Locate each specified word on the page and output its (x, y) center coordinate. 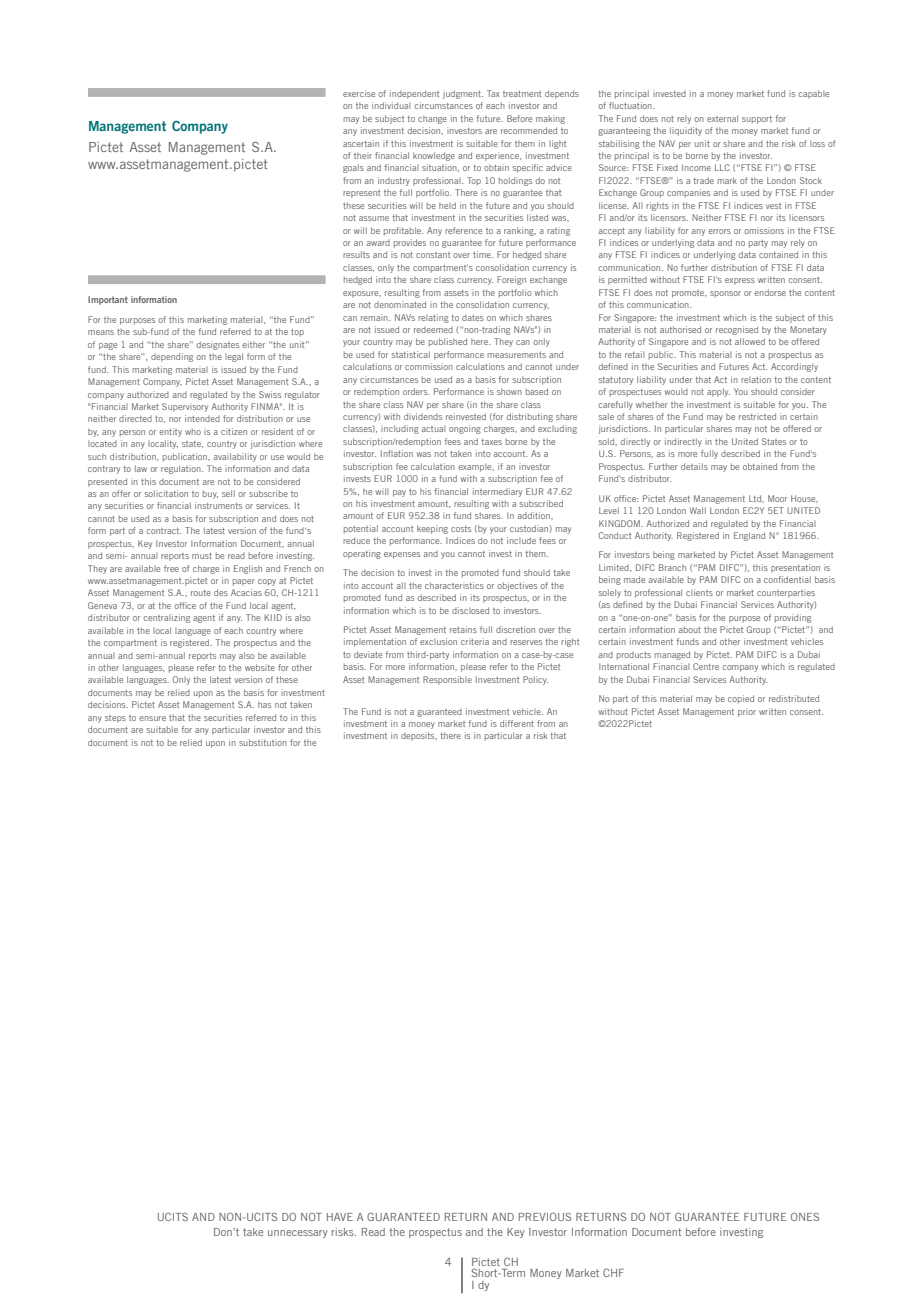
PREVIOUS (545, 1217)
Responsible (447, 680)
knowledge (434, 156)
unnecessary (298, 1234)
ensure (152, 718)
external (722, 118)
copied (741, 699)
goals (353, 168)
